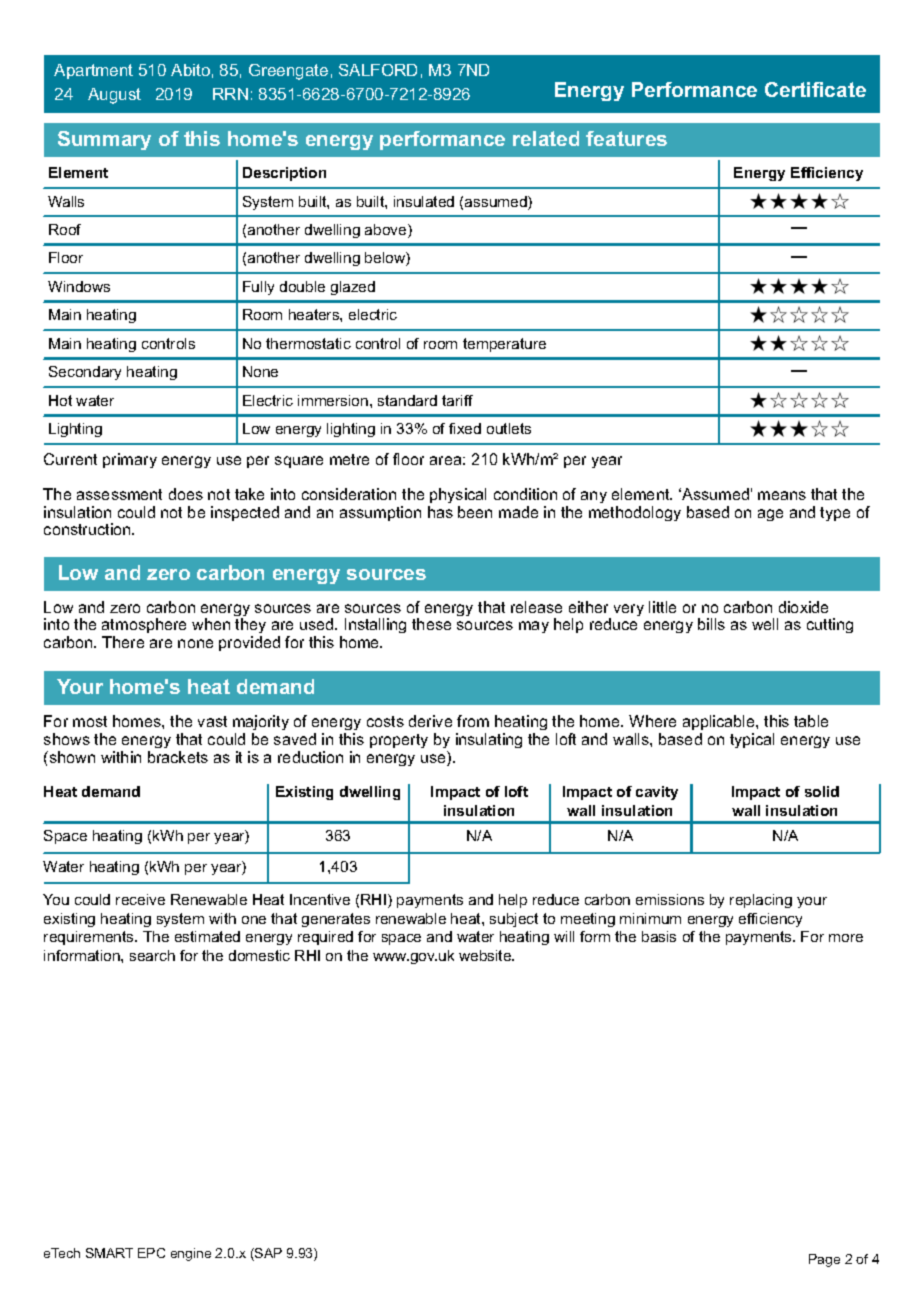  Describe the element at coordinates (114, 96) in the screenshot. I see `August` at that location.
